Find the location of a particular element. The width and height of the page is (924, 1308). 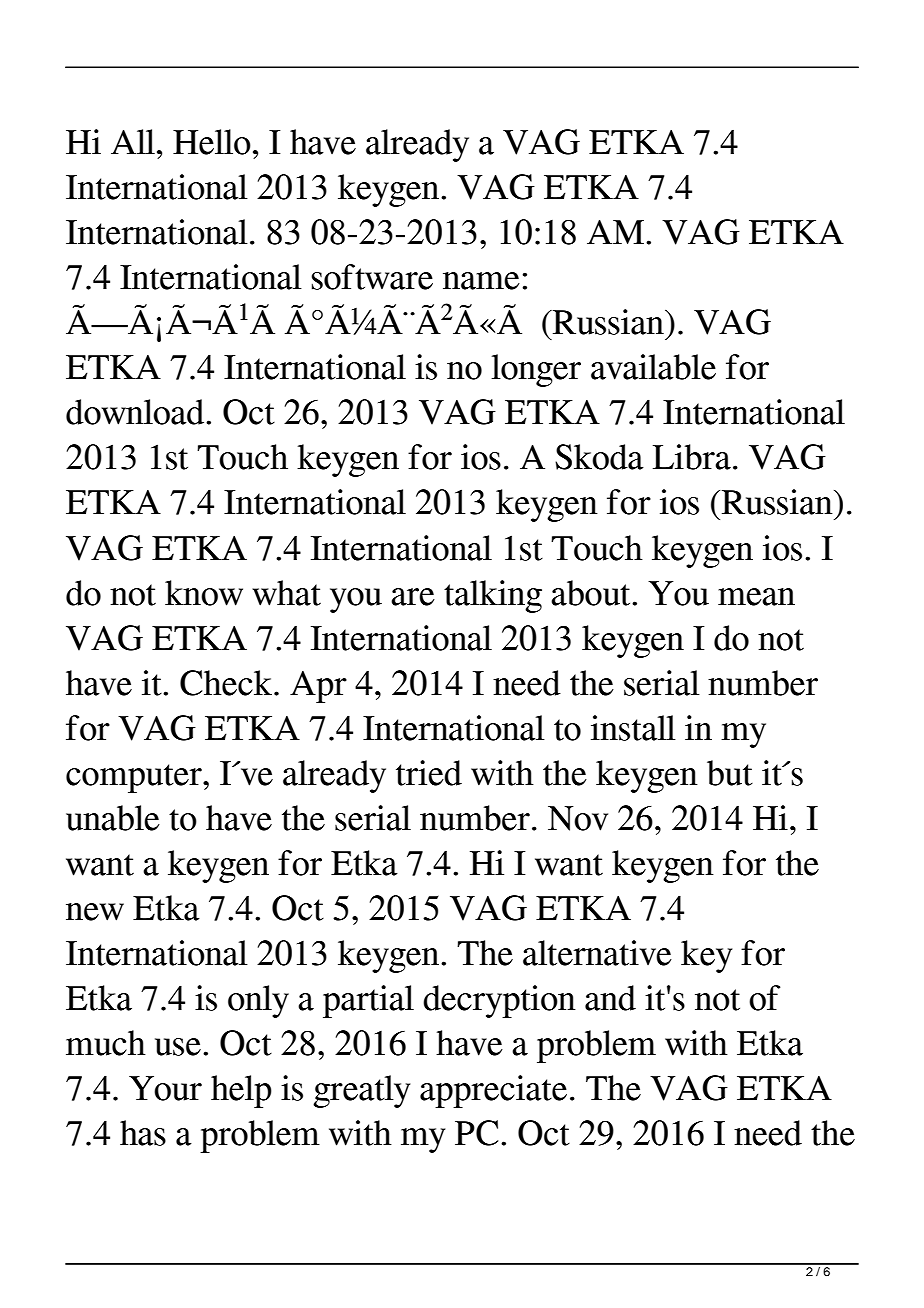

and is located at coordinates (610, 998).
